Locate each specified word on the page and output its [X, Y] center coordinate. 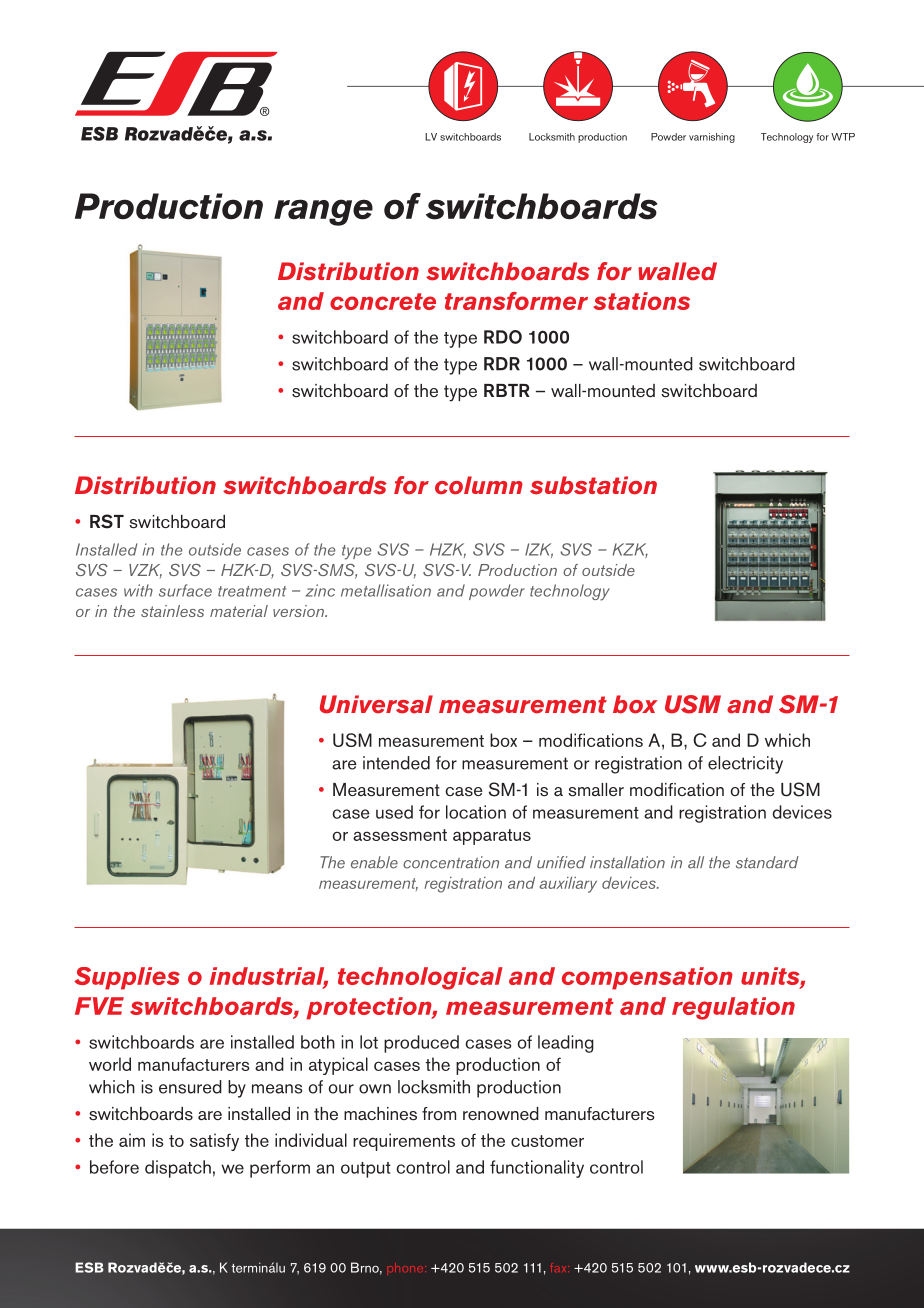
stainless [172, 611]
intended [396, 763]
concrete [383, 301]
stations [641, 301]
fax [559, 1268]
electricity [745, 765]
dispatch [178, 1169]
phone [406, 1269]
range [323, 212]
